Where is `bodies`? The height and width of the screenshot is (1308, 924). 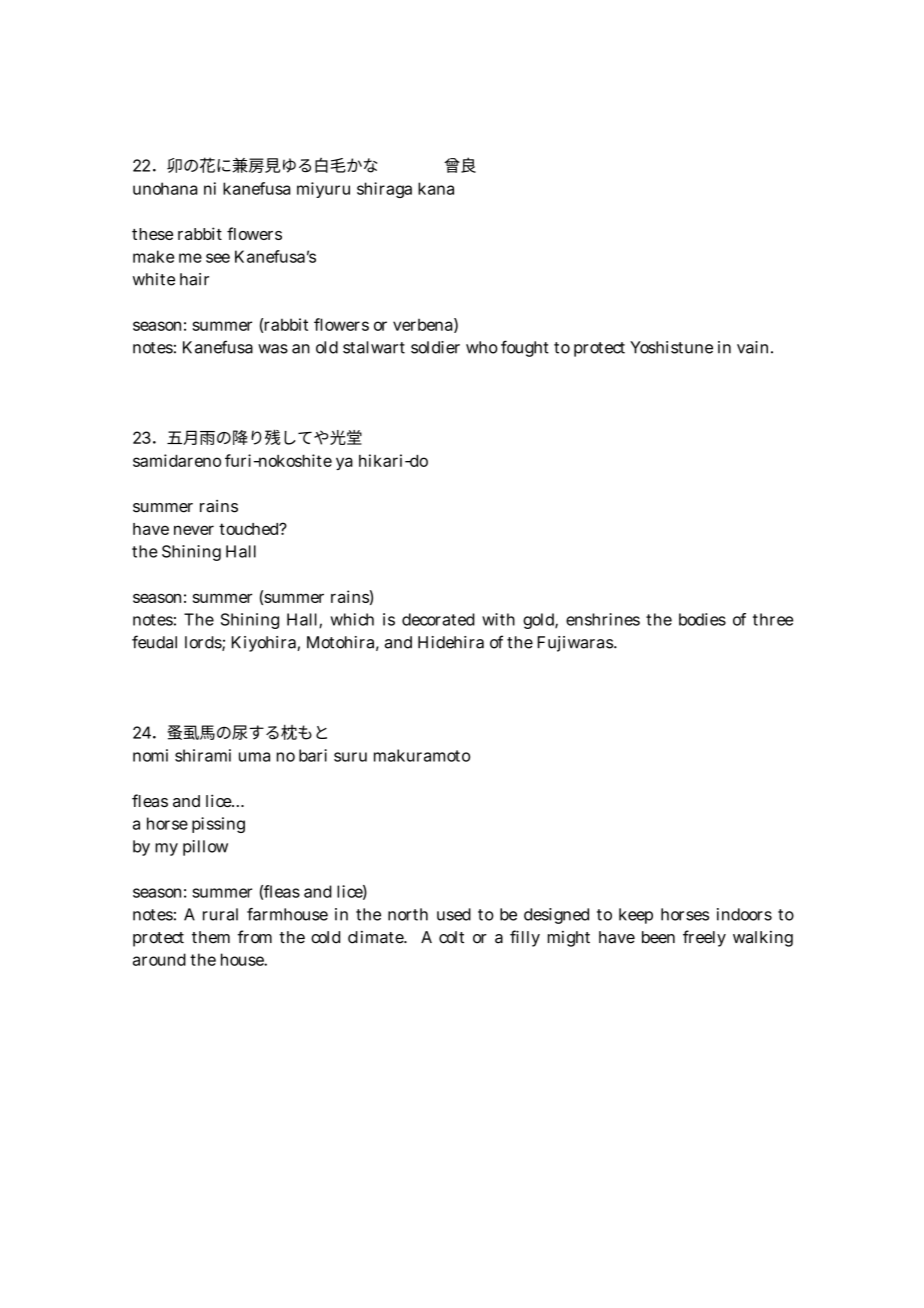 bodies is located at coordinates (702, 619).
